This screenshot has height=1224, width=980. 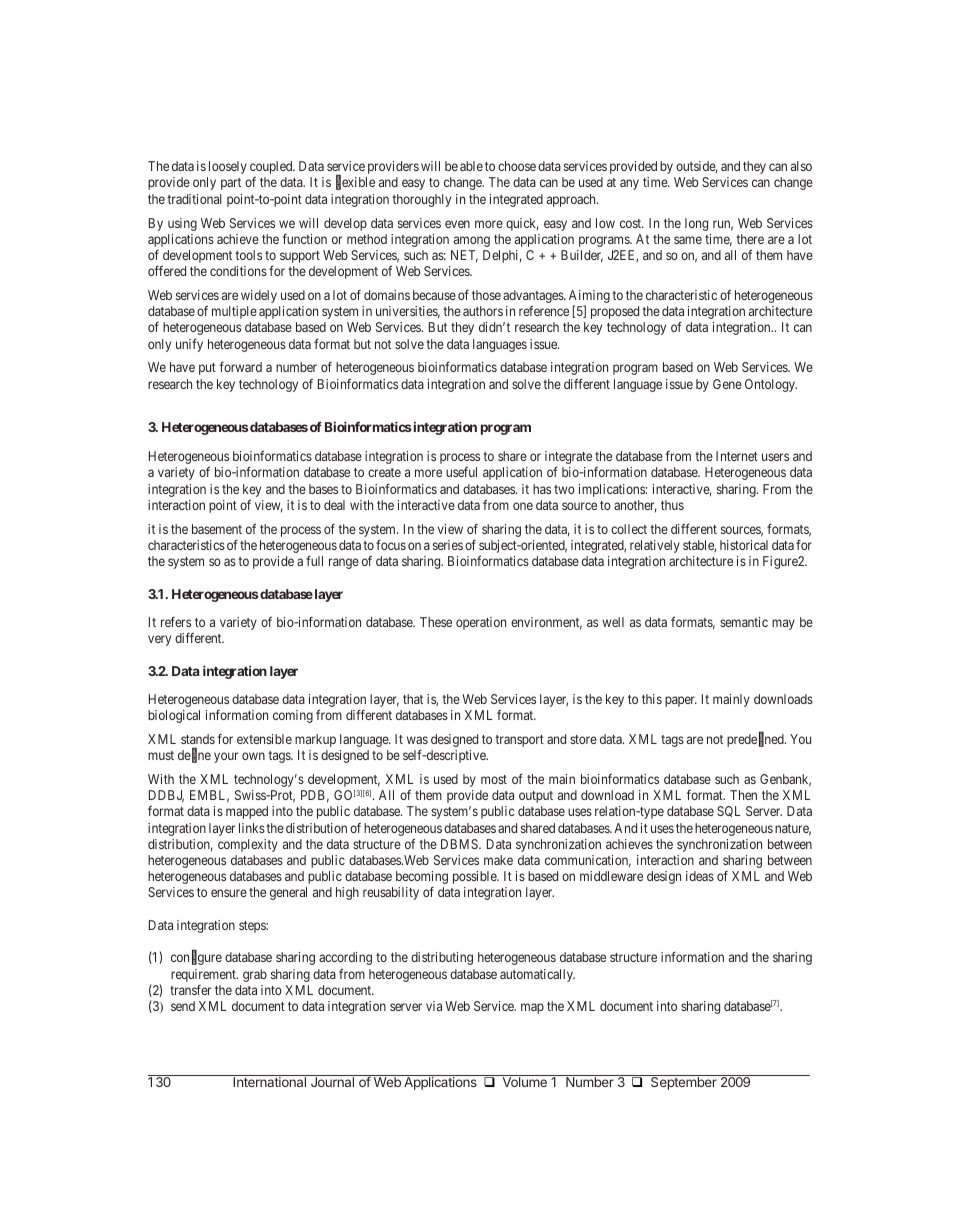 What do you see at coordinates (269, 1082) in the screenshot?
I see `International` at bounding box center [269, 1082].
